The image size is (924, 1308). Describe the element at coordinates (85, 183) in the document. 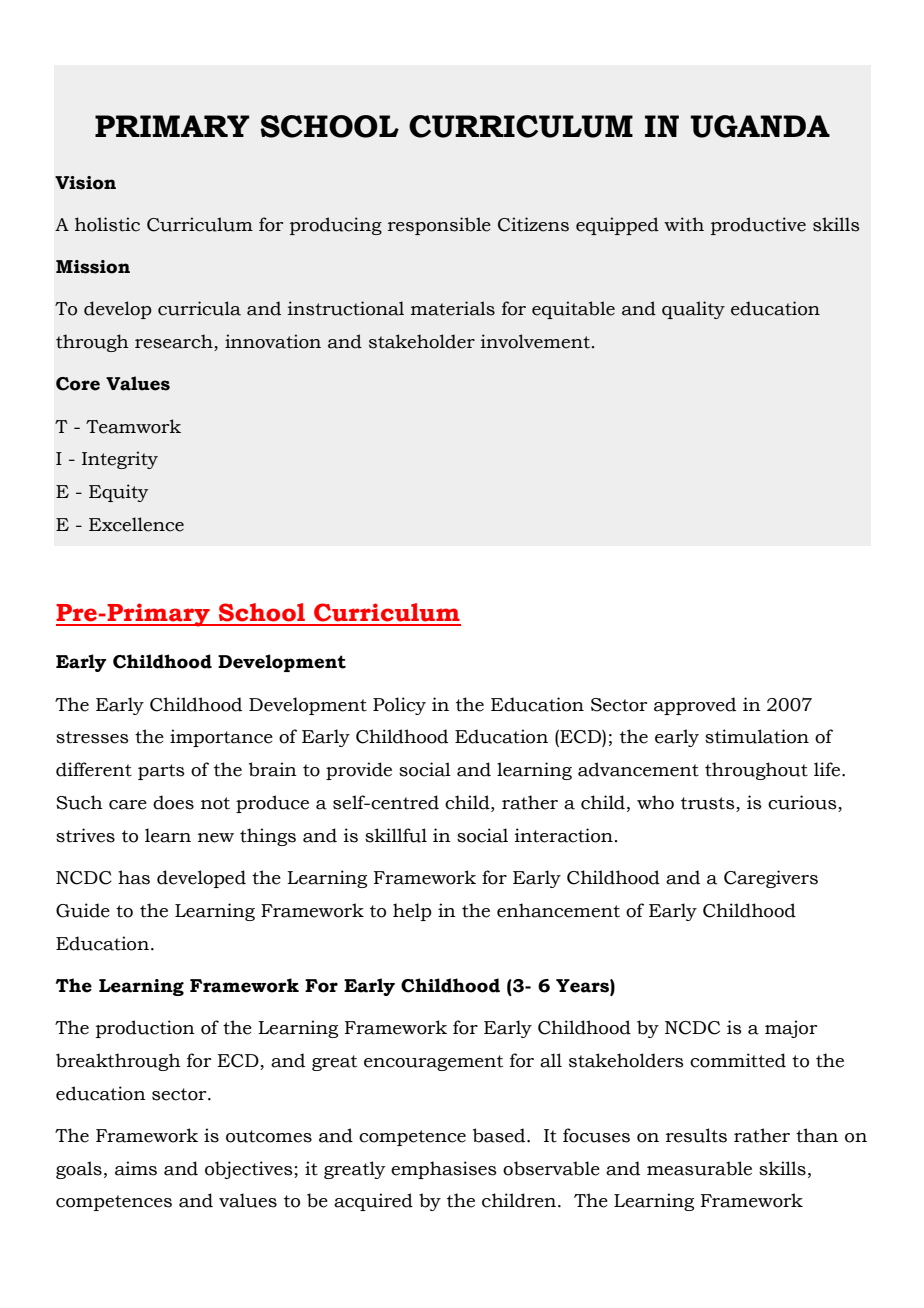

I see `Vision` at that location.
